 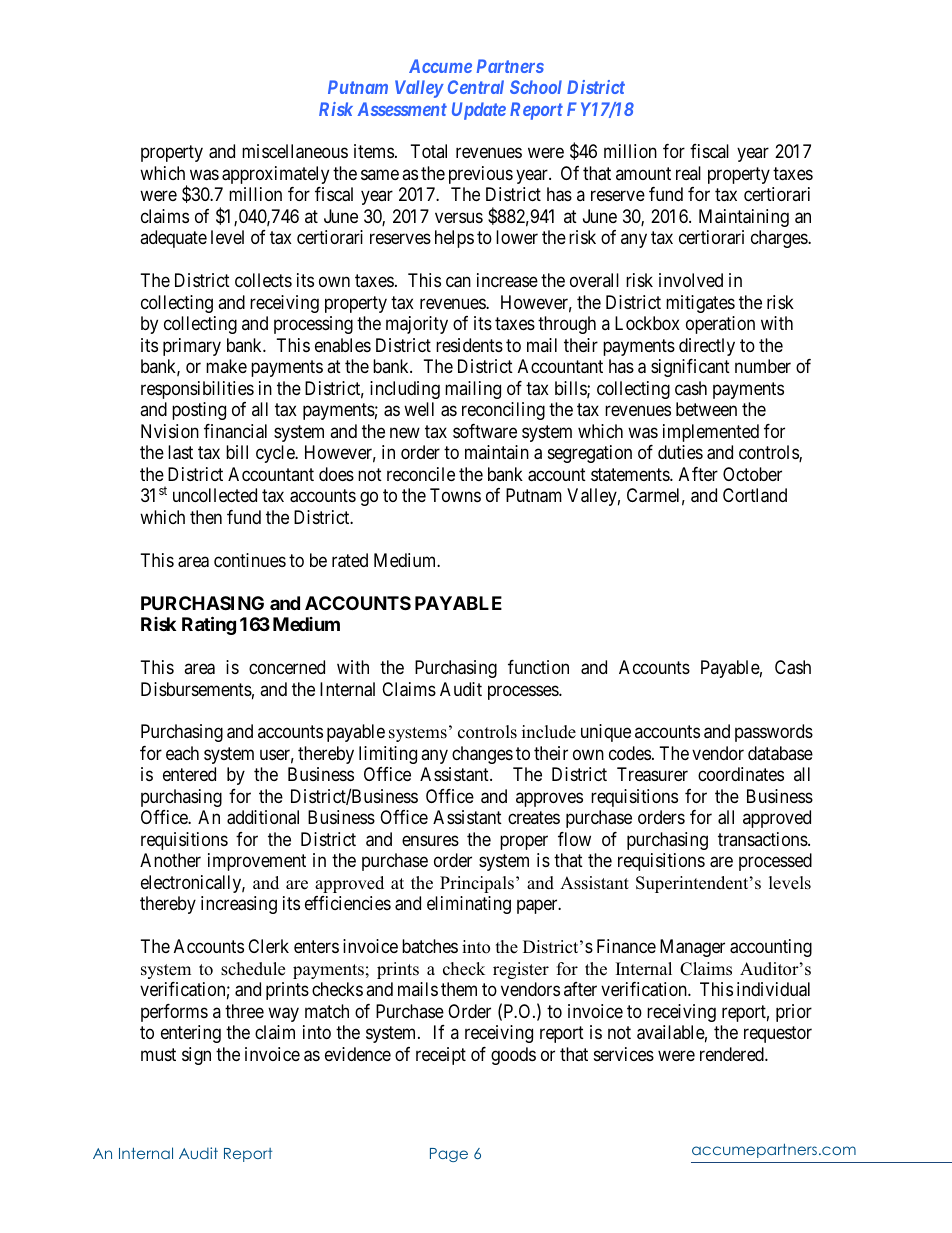 I want to click on must, so click(x=158, y=1054).
